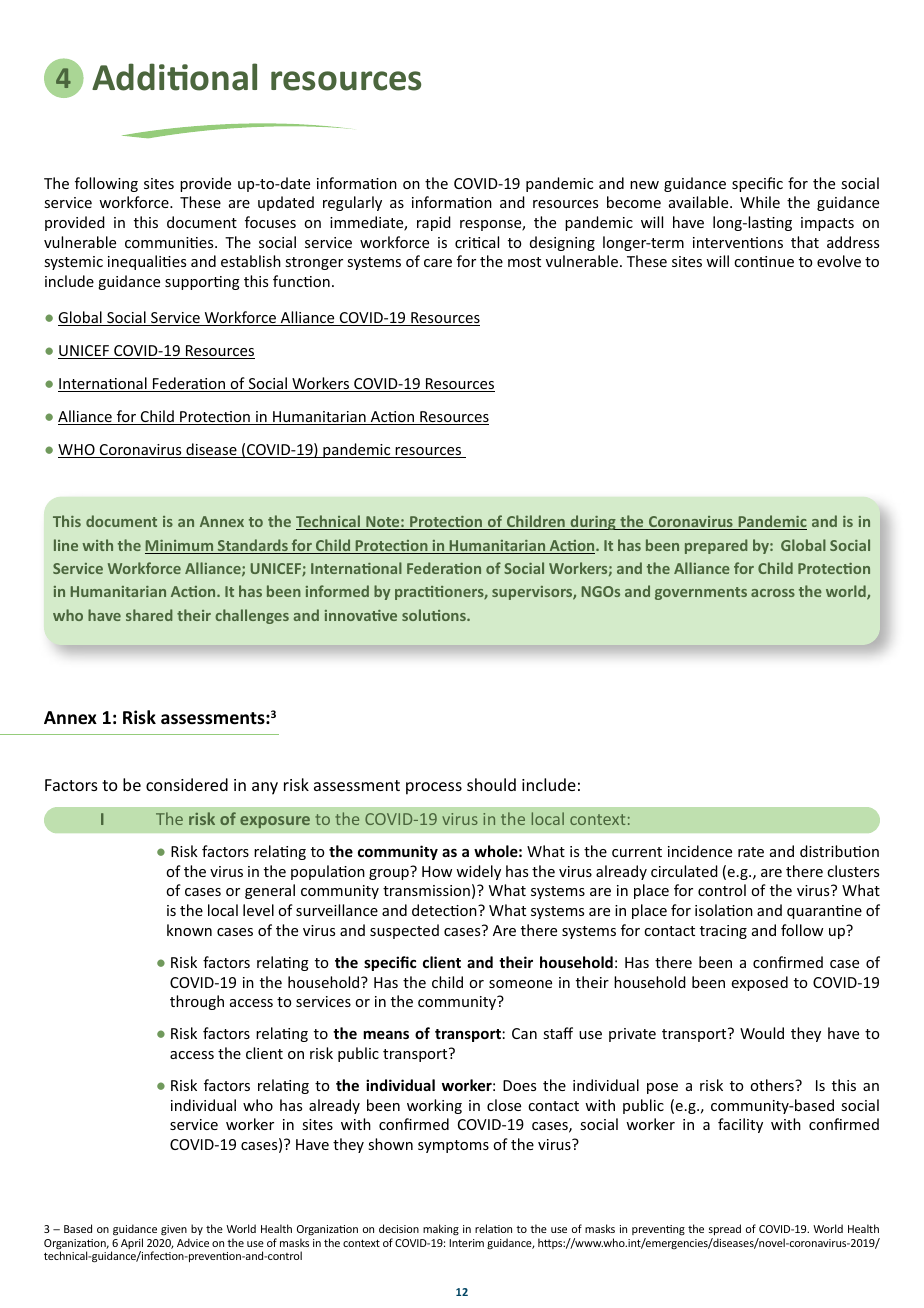 This screenshot has height=1308, width=924. Describe the element at coordinates (751, 852) in the screenshot. I see `rate` at that location.
